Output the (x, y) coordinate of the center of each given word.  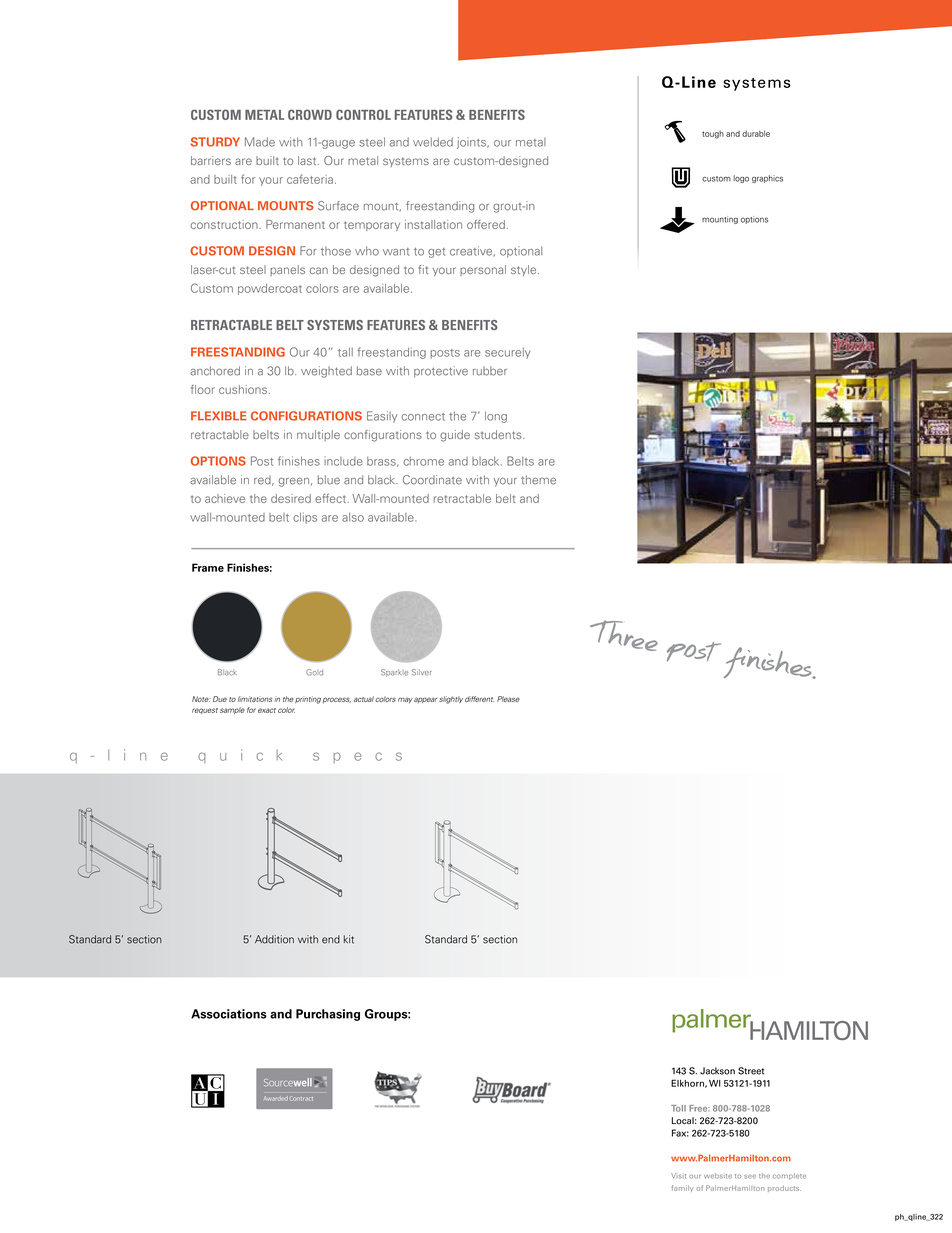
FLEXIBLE (219, 416)
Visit (678, 1176)
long (496, 417)
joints (472, 143)
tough (713, 135)
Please (508, 699)
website (718, 1176)
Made (260, 142)
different (479, 699)
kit (349, 939)
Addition (274, 939)
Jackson (717, 1071)
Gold (314, 672)
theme (538, 480)
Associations (229, 1014)
